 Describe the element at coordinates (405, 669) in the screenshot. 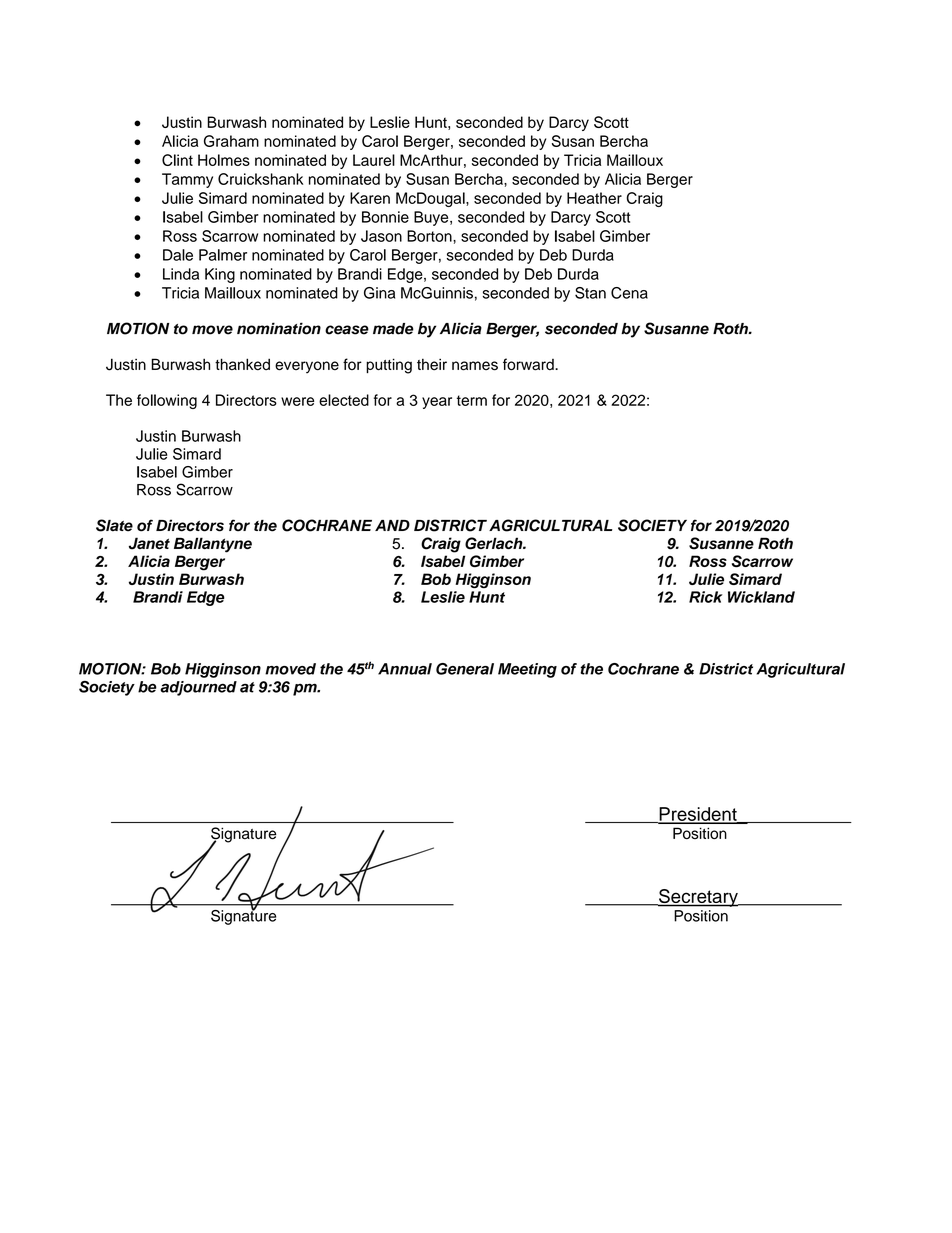

I see `Annual` at that location.
